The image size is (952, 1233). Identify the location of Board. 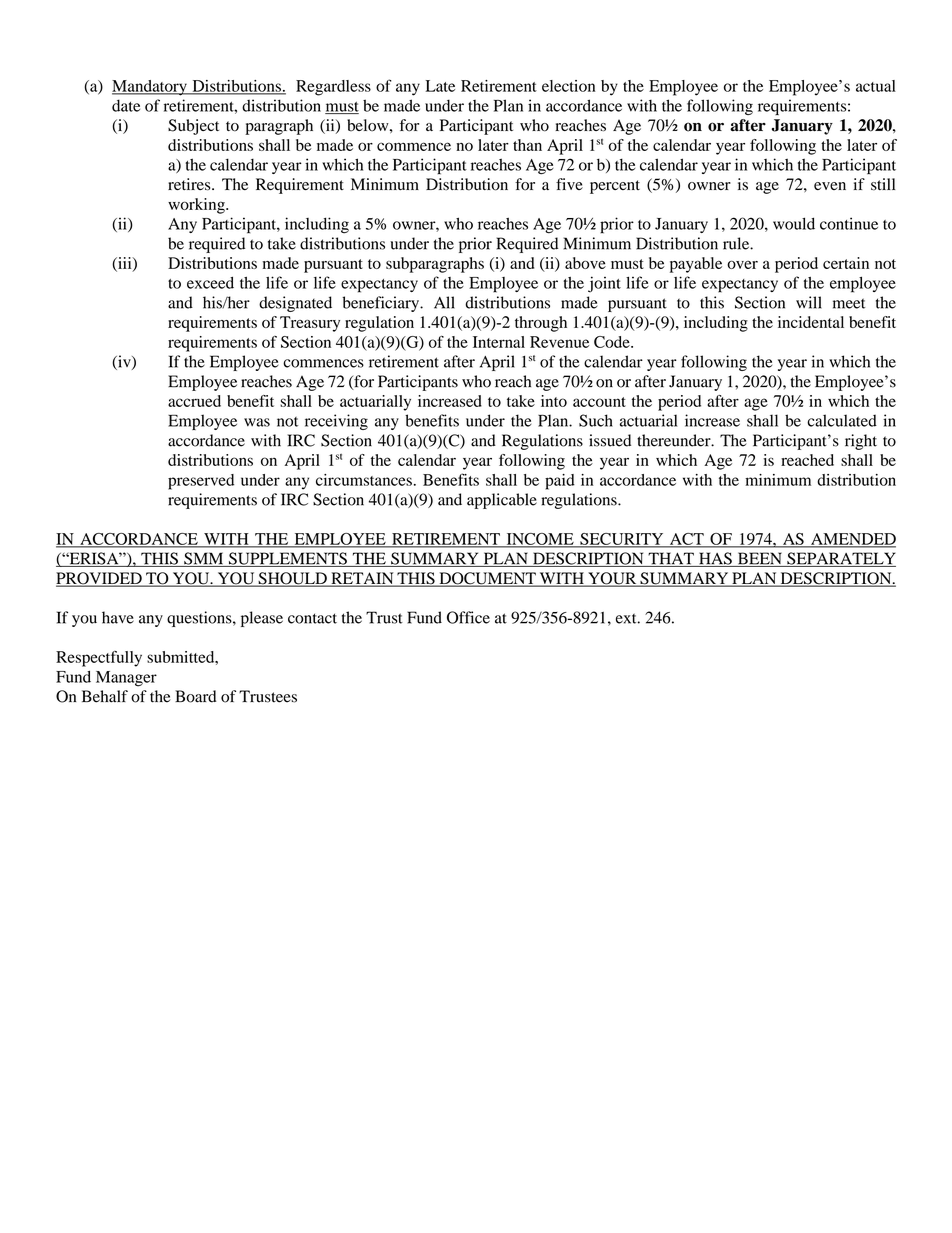
(195, 696).
